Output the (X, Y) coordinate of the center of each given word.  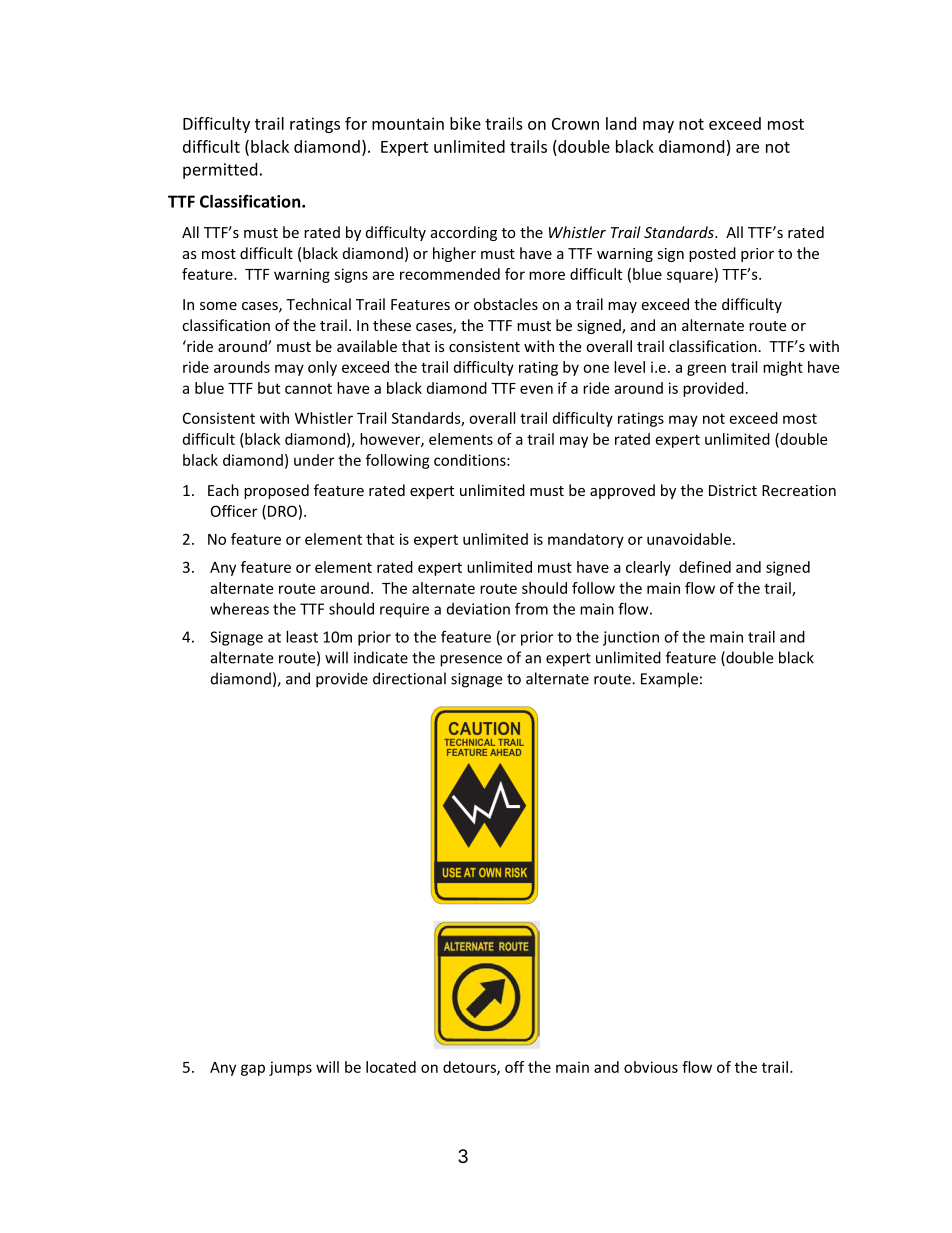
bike (465, 123)
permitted (220, 171)
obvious (651, 1067)
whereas (239, 609)
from (531, 608)
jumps (290, 1068)
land (621, 123)
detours (470, 1068)
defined (705, 567)
